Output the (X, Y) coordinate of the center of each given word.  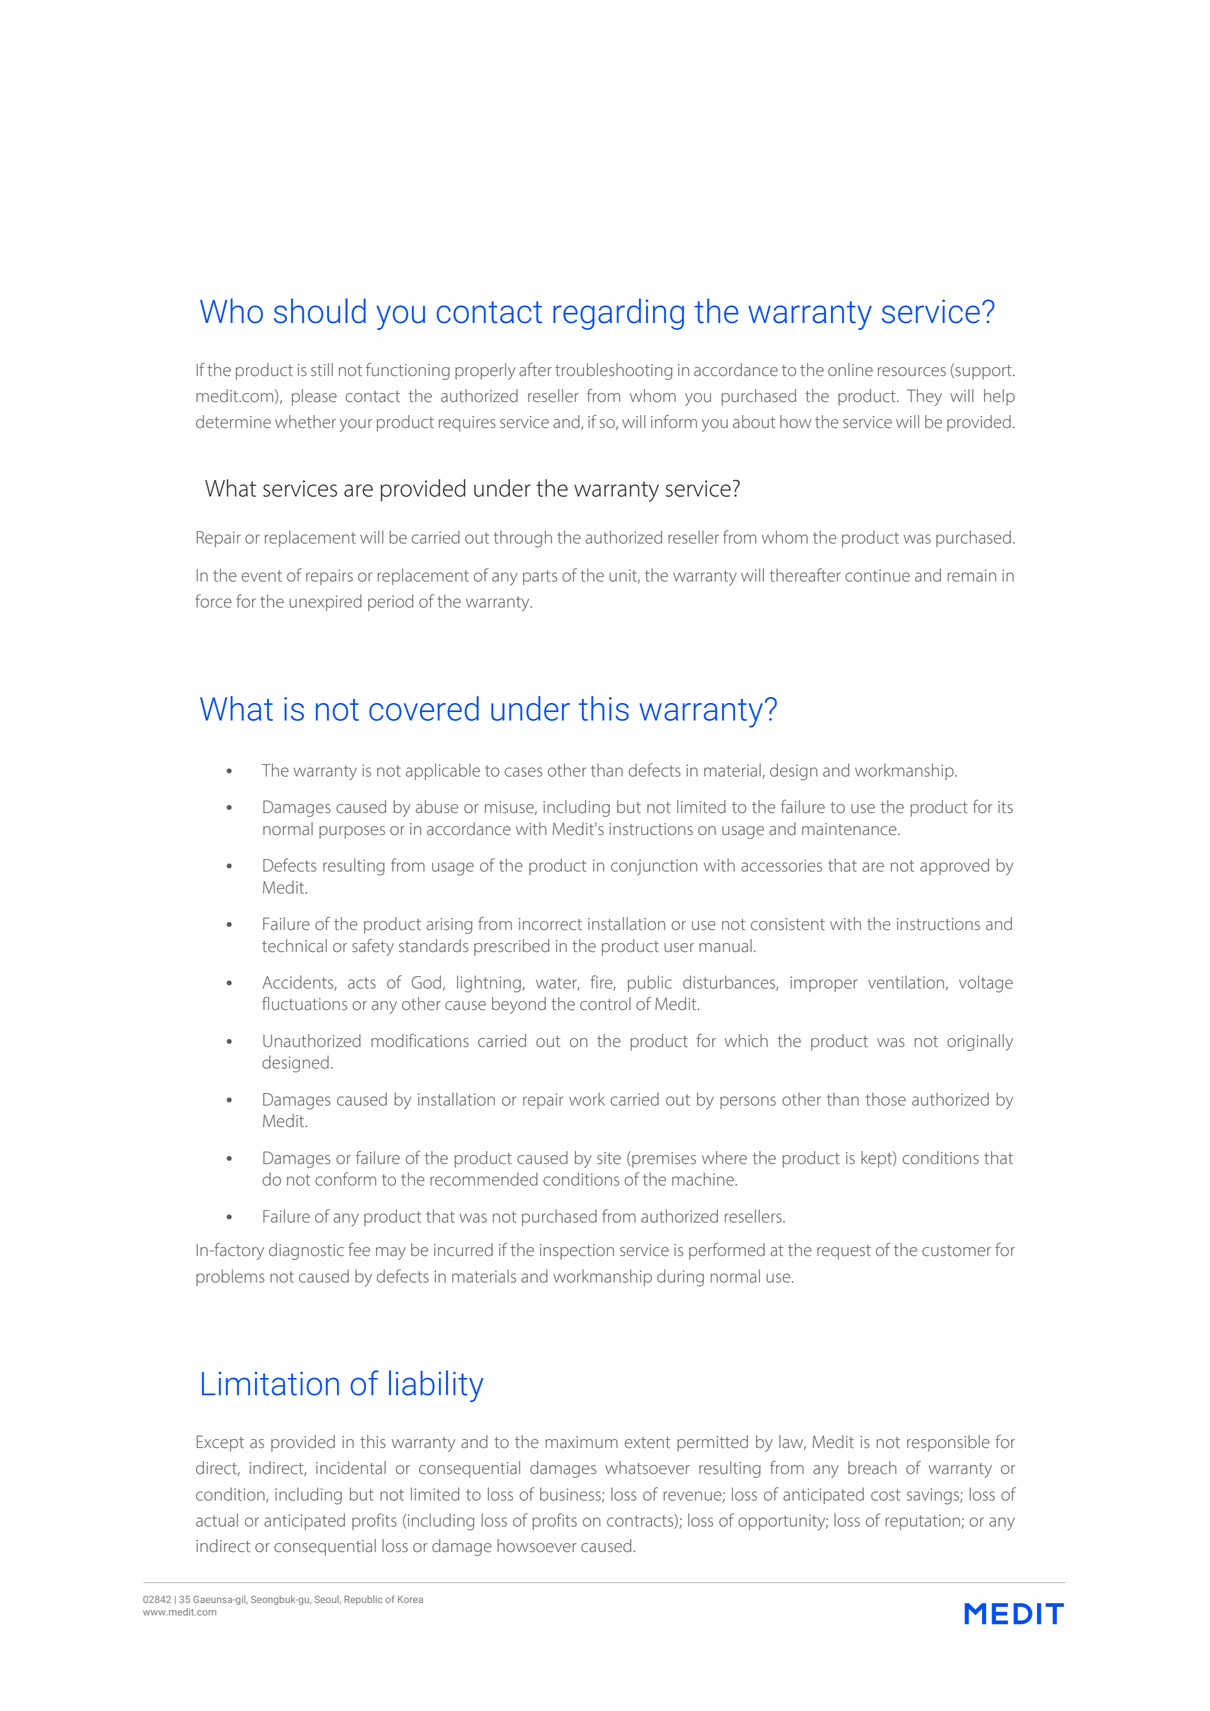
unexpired (325, 602)
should (320, 311)
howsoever (537, 1546)
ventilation (906, 982)
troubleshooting (613, 371)
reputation (922, 1522)
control (605, 1004)
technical (294, 946)
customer (956, 1251)
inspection (577, 1252)
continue (877, 575)
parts (540, 577)
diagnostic (306, 1251)
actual (217, 1520)
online (850, 370)
